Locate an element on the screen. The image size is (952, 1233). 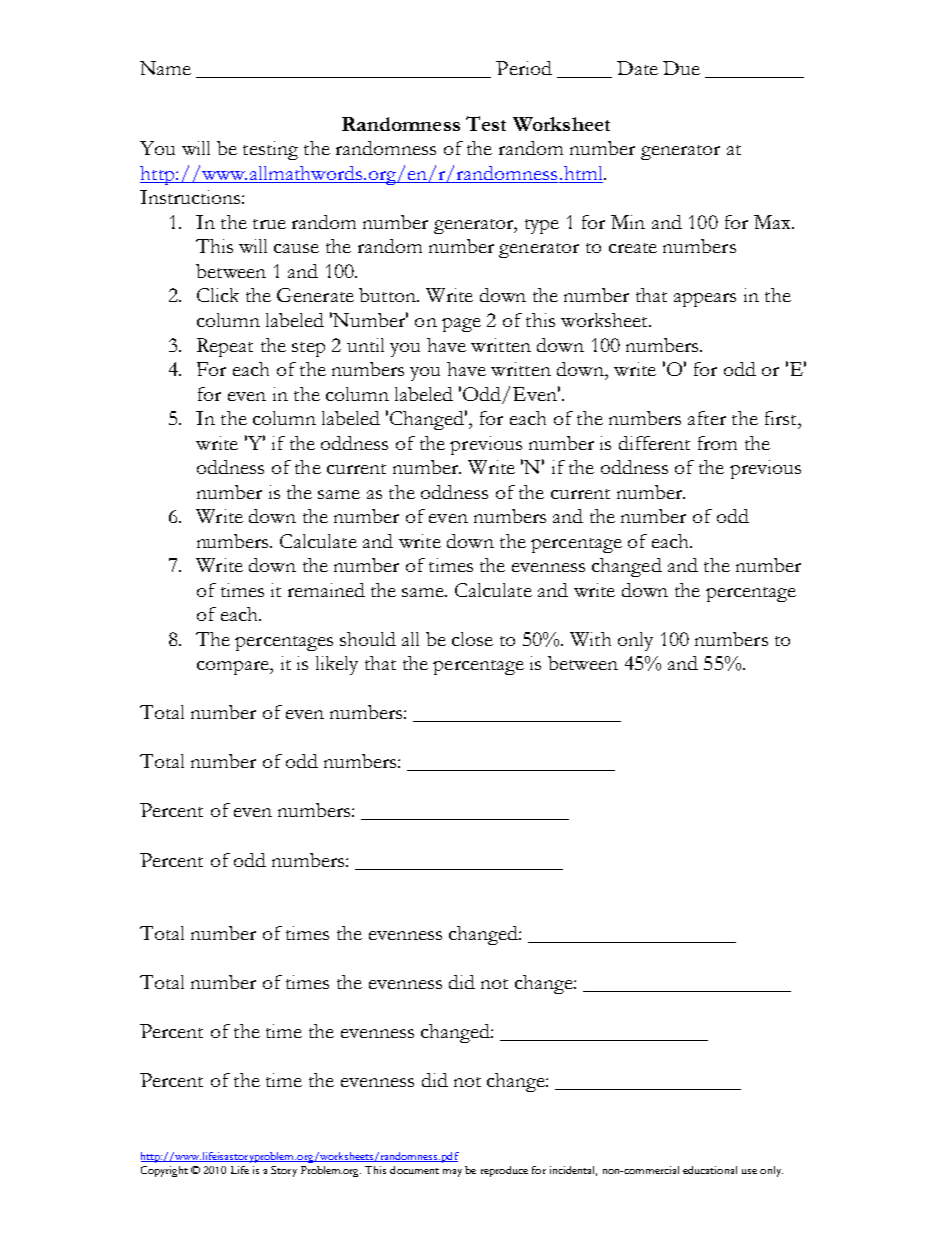
page is located at coordinates (461, 325).
